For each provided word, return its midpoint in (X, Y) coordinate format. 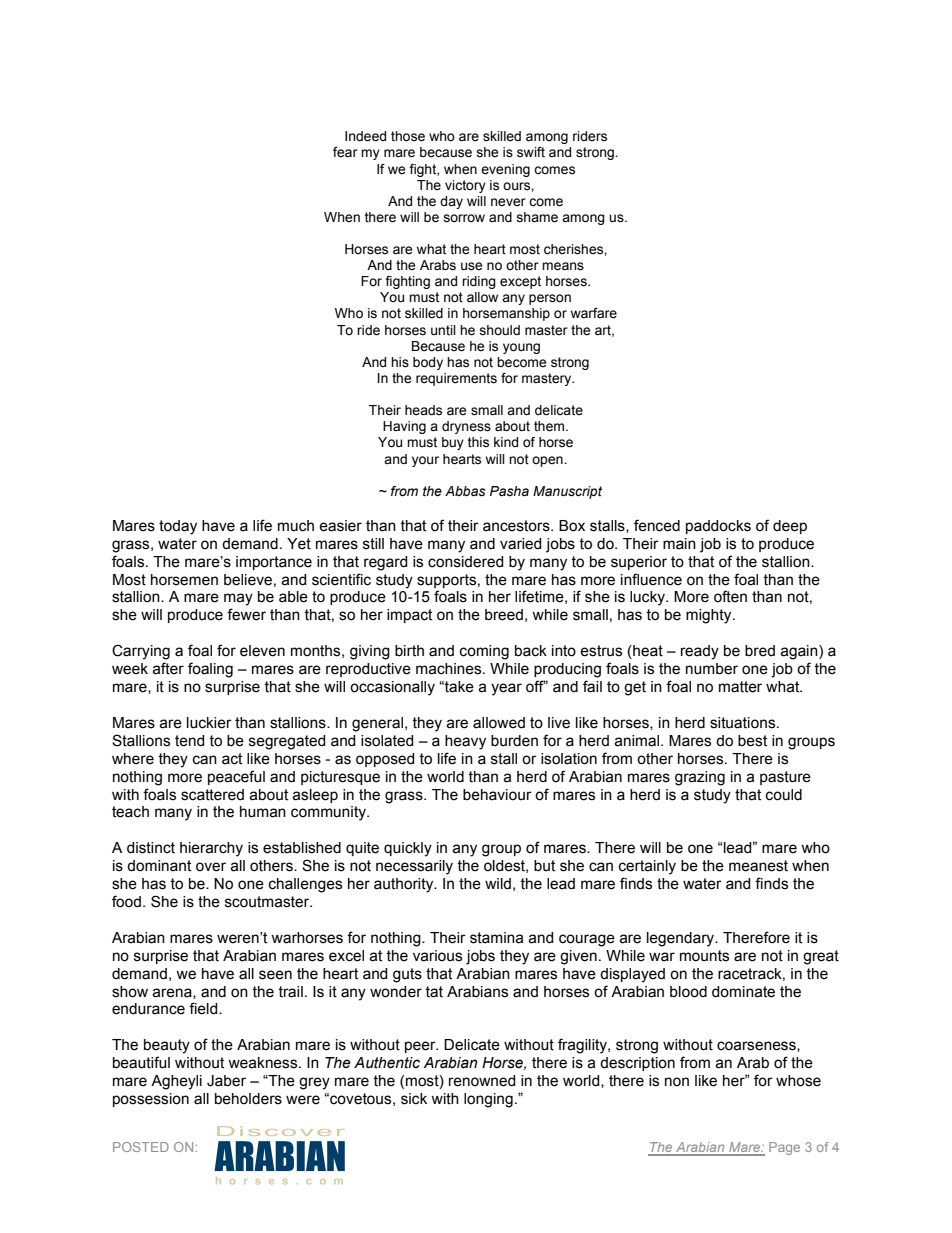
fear (345, 152)
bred (760, 651)
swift (531, 152)
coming (484, 652)
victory (465, 186)
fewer (246, 614)
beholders (248, 1099)
